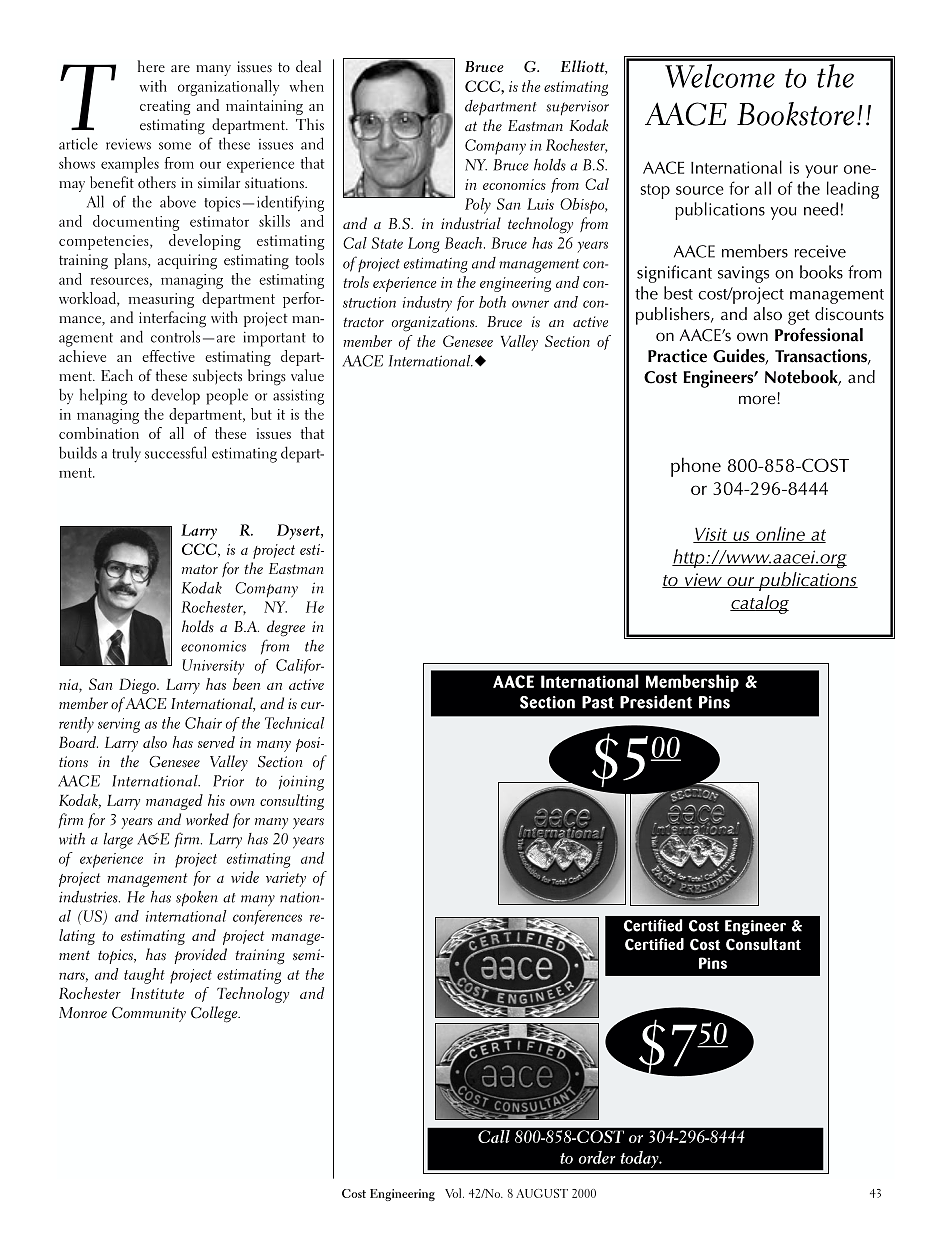 The image size is (952, 1233). What do you see at coordinates (577, 108) in the screenshot?
I see `supervisor` at bounding box center [577, 108].
